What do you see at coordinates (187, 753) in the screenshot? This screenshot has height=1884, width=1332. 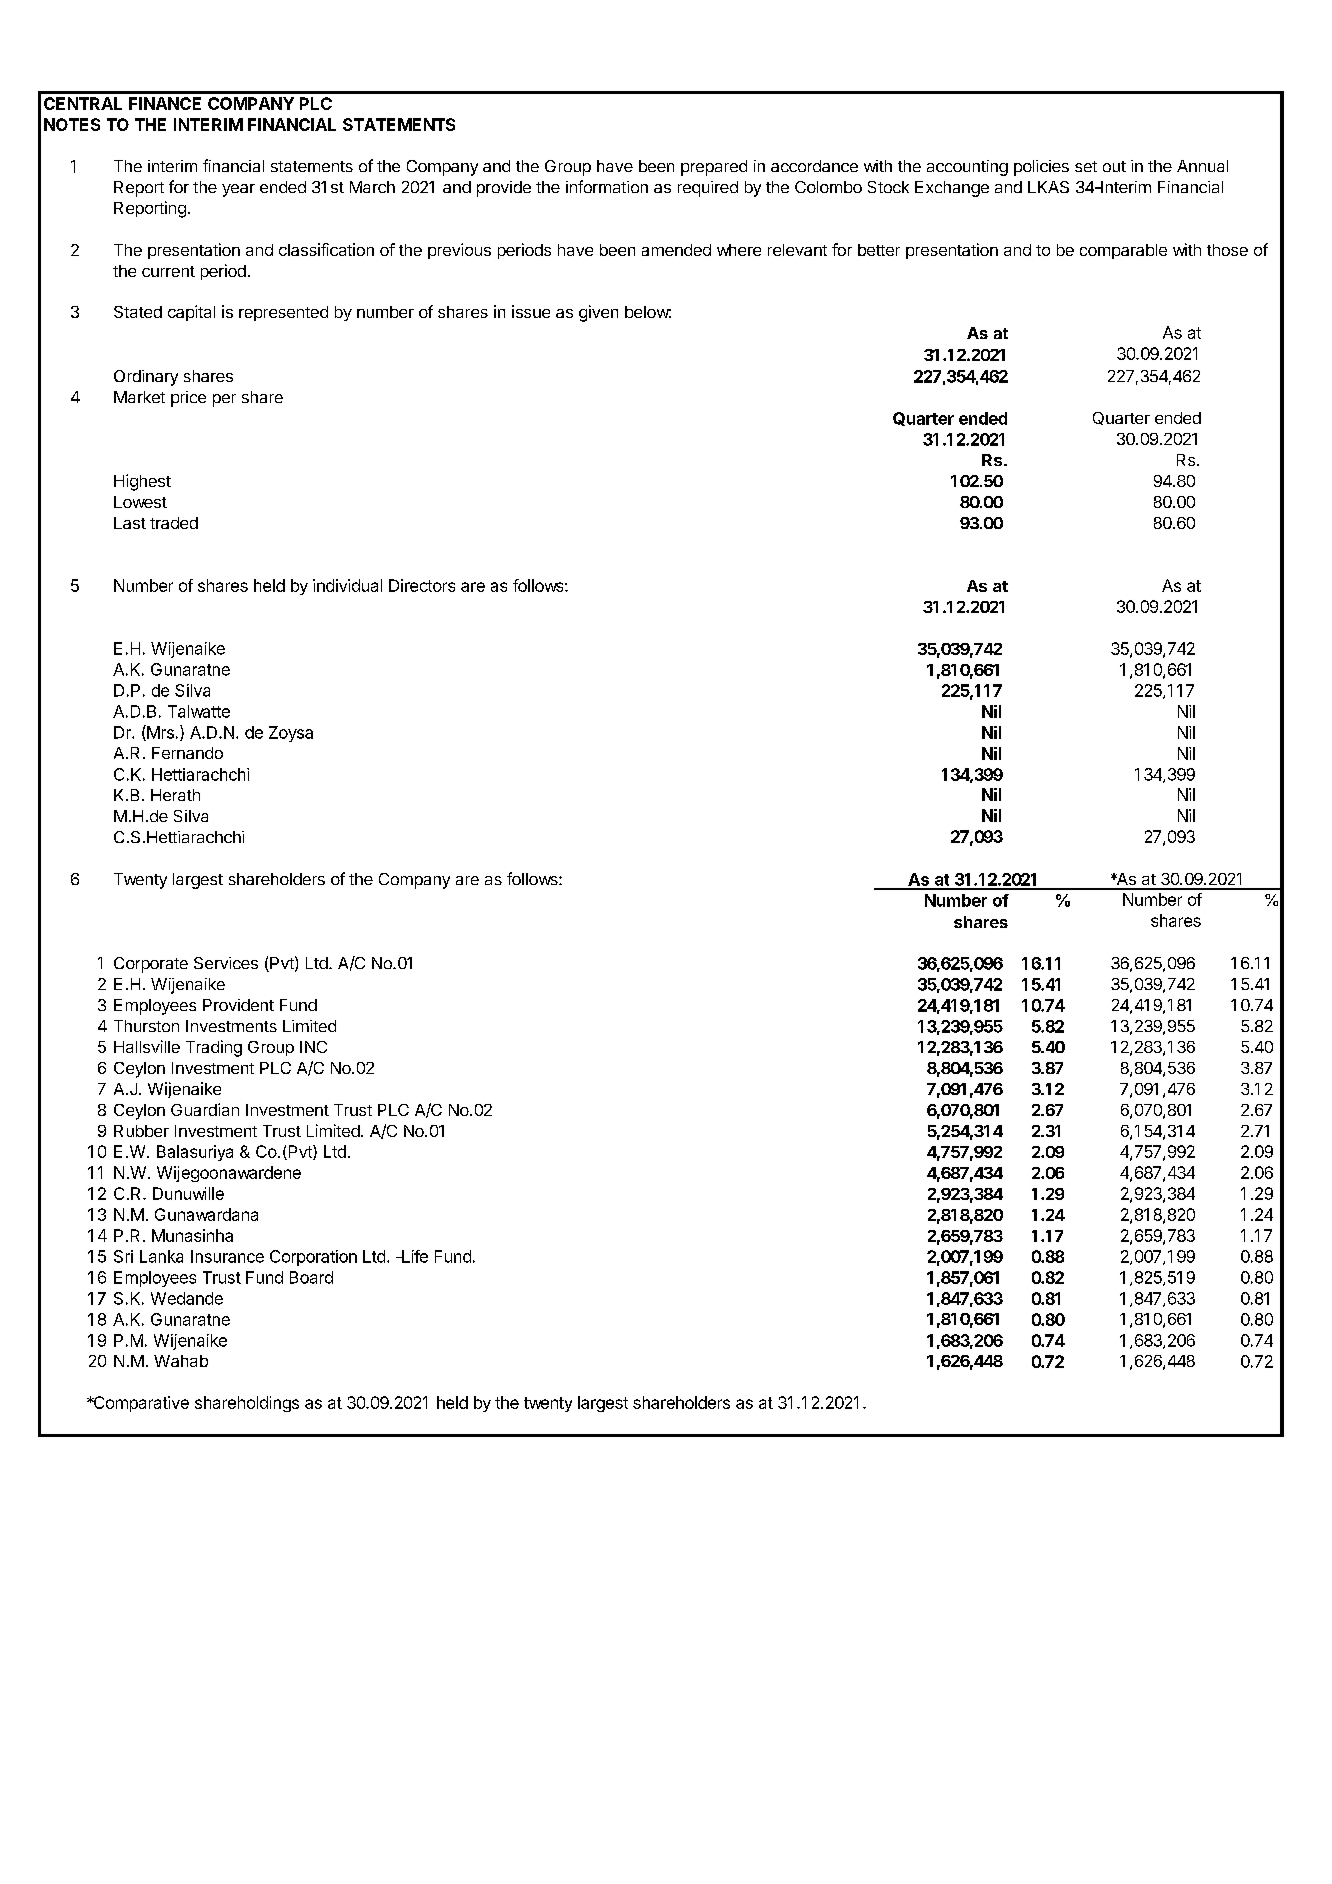 I see `Fernando` at bounding box center [187, 753].
